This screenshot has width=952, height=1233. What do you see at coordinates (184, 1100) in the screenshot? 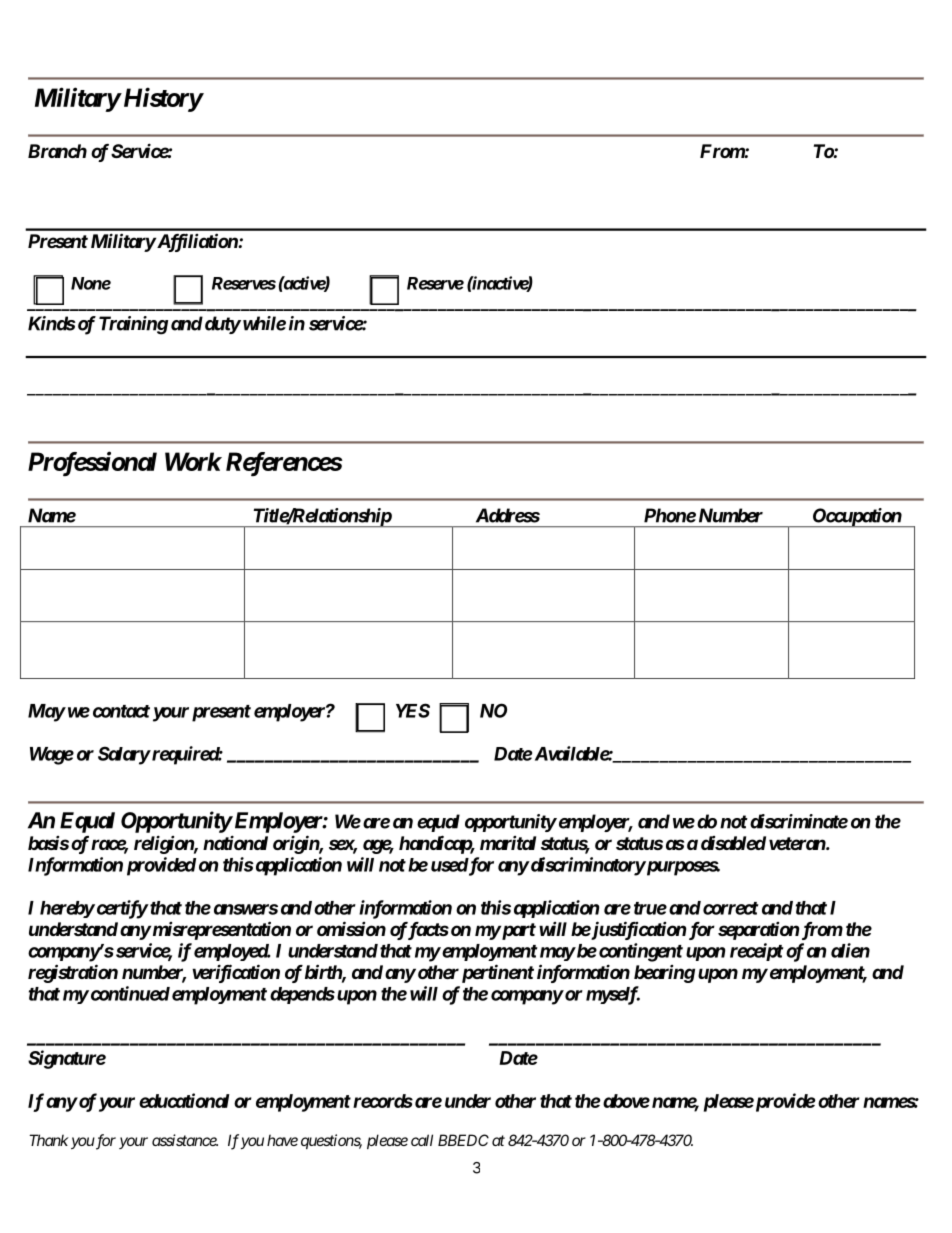
I see `educational` at bounding box center [184, 1100].
